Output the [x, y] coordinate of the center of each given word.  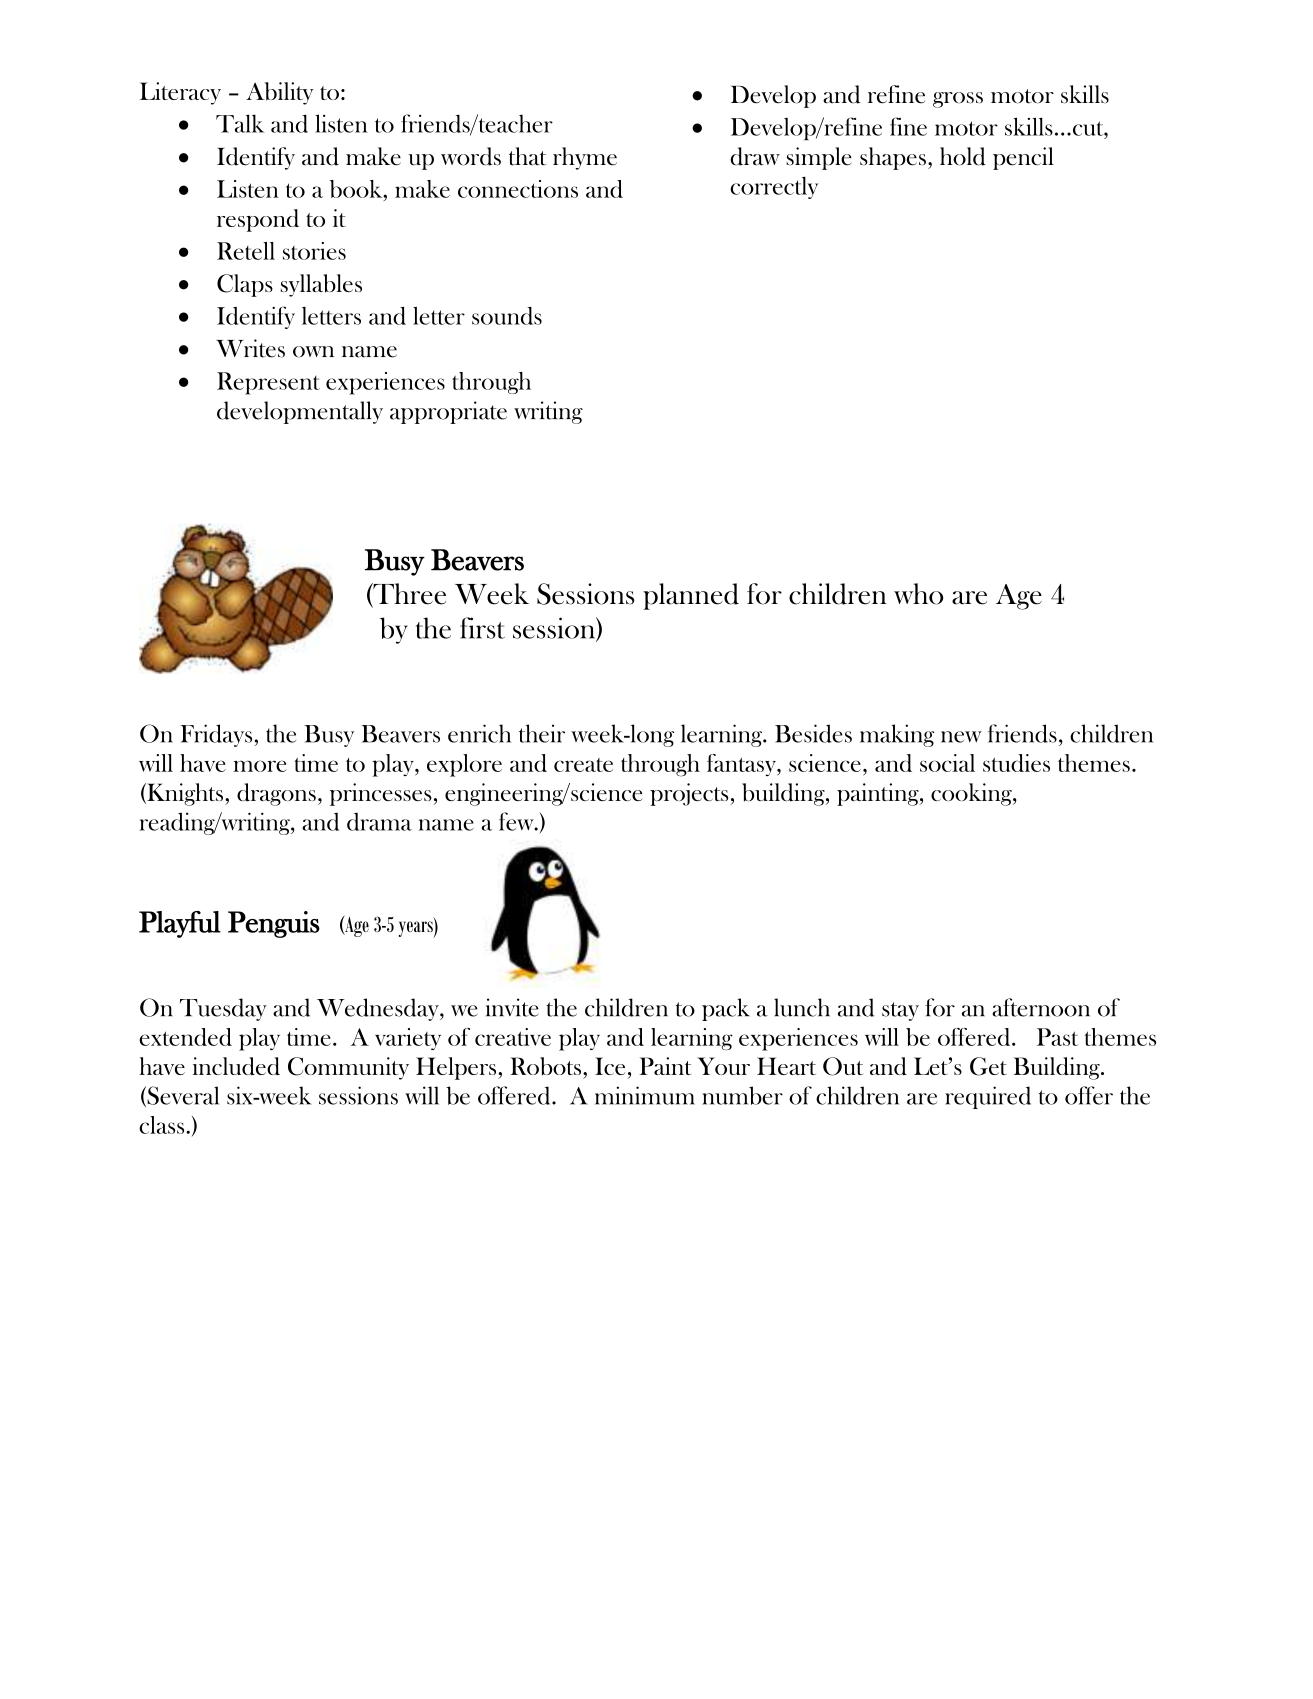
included [236, 1066]
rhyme [585, 158]
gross [958, 100]
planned [691, 596]
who [918, 594]
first [482, 628]
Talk [240, 123]
